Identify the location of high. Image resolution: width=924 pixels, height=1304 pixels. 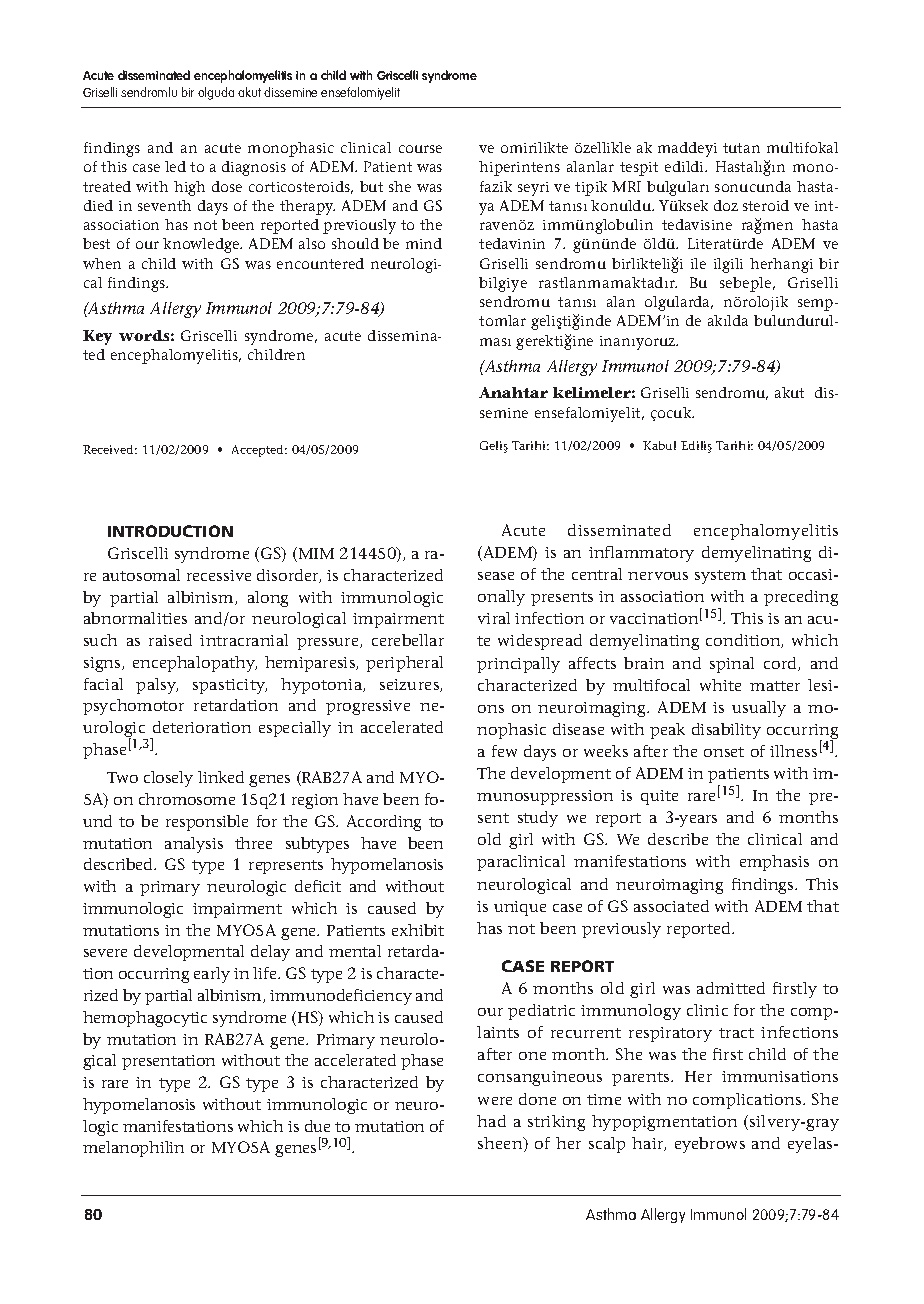
(189, 188).
